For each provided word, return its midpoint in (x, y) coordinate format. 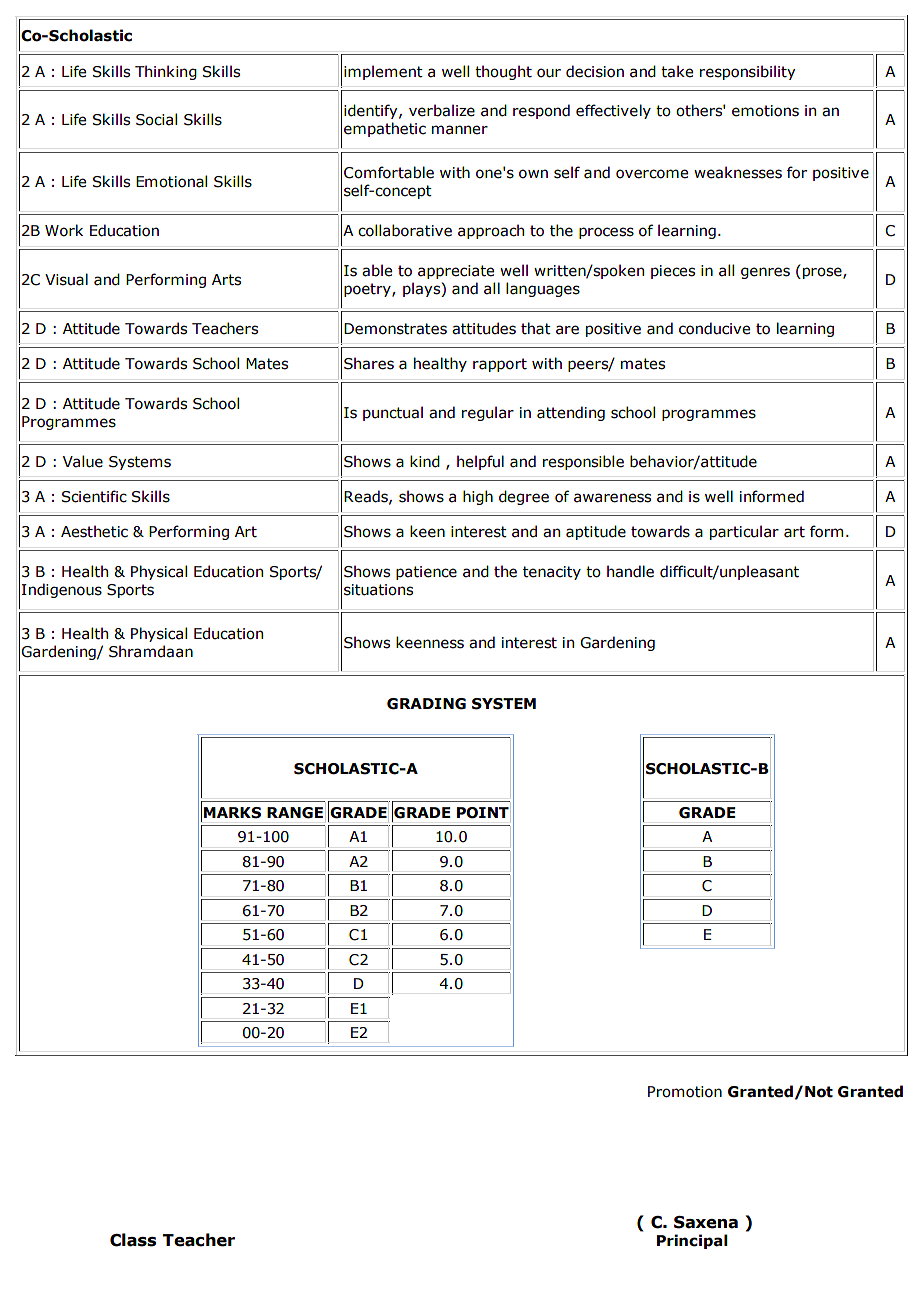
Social (156, 119)
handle (630, 571)
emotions (765, 111)
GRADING (426, 704)
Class (133, 1240)
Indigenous (62, 590)
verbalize (442, 110)
